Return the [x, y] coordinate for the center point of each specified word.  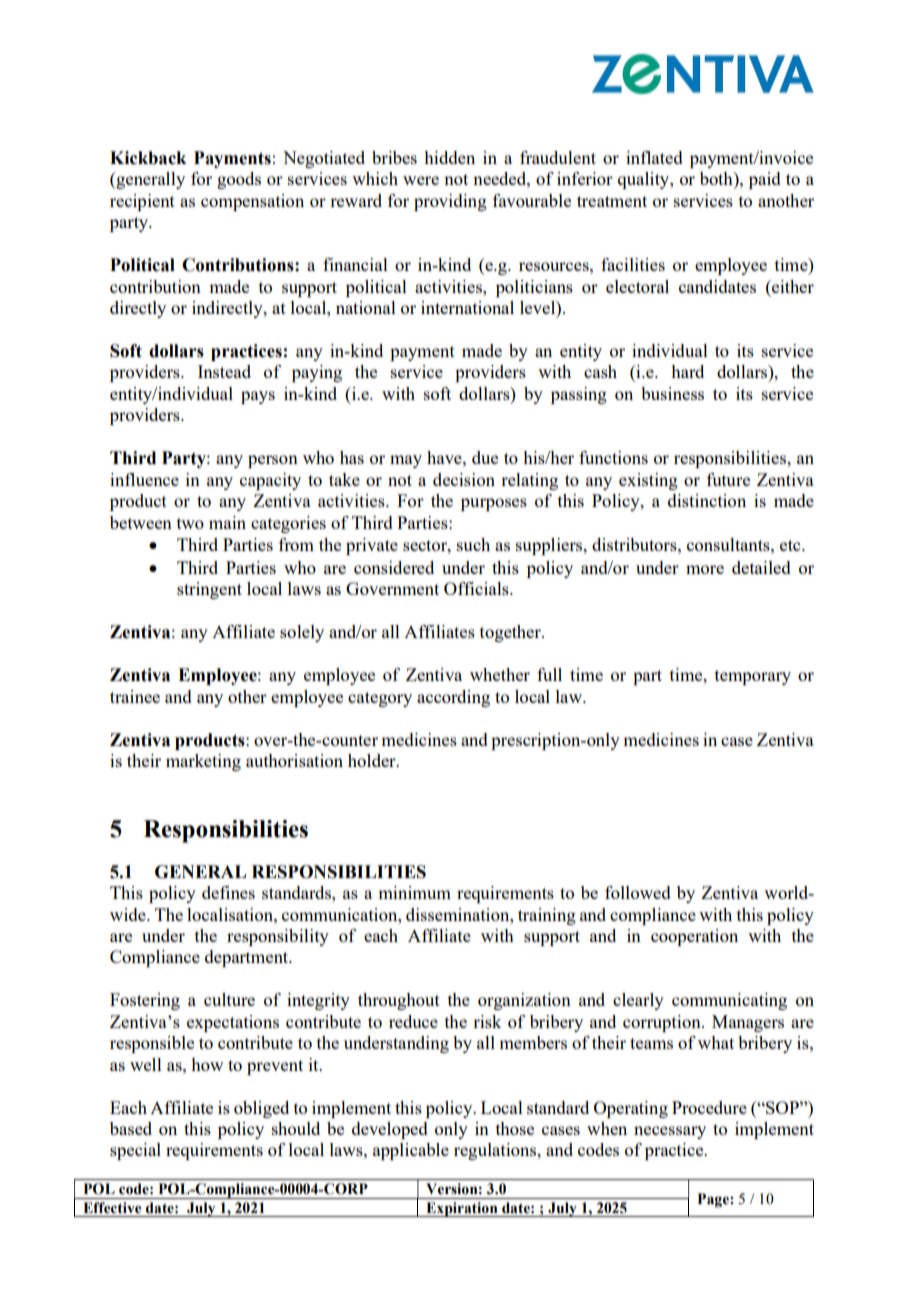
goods [239, 180]
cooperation [694, 937]
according [453, 698]
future [728, 479]
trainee [135, 696]
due [485, 457]
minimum [414, 892]
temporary [753, 677]
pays [258, 397]
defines [228, 892]
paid [765, 180]
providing [450, 202]
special [135, 1151]
